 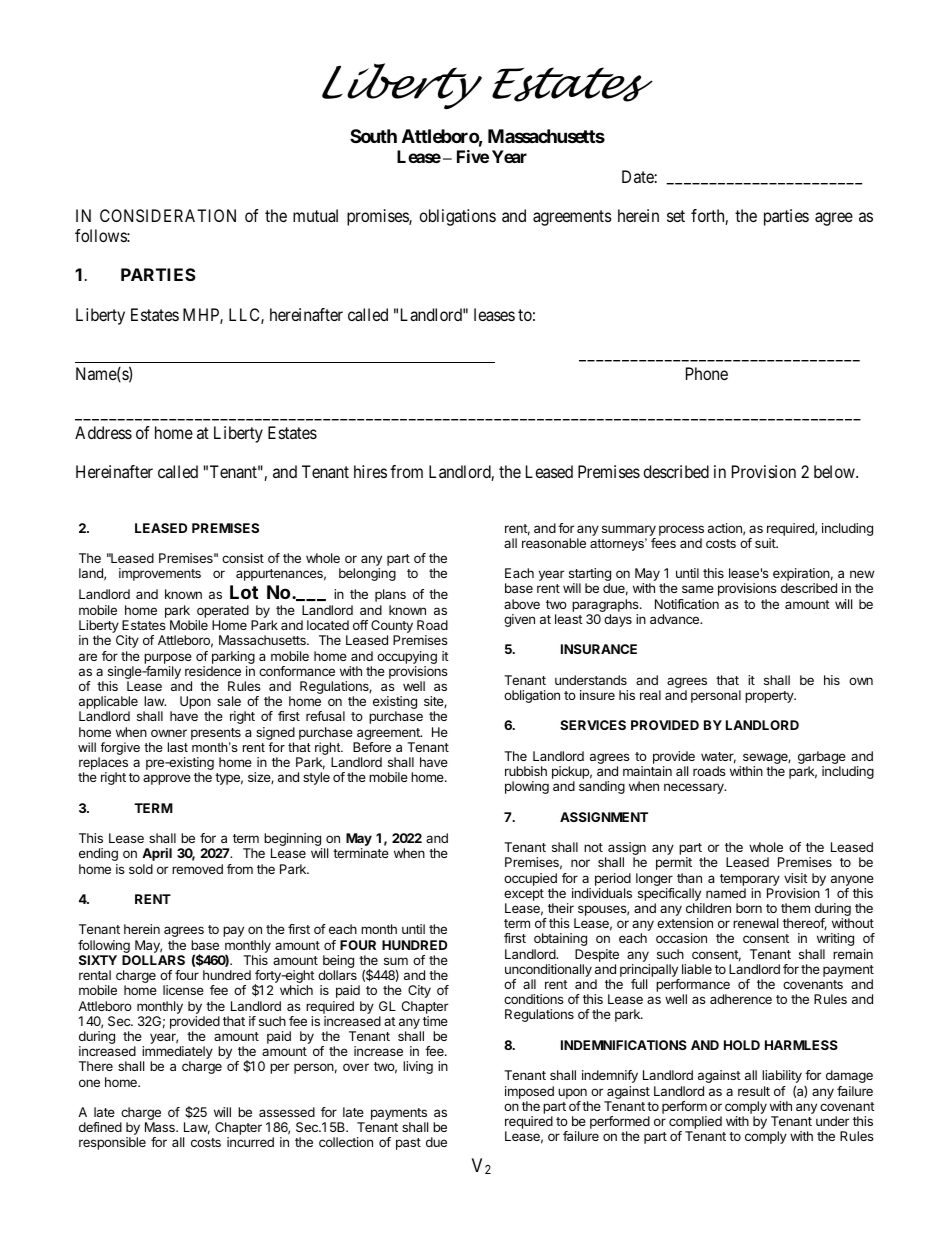 I want to click on purpose, so click(x=168, y=658).
